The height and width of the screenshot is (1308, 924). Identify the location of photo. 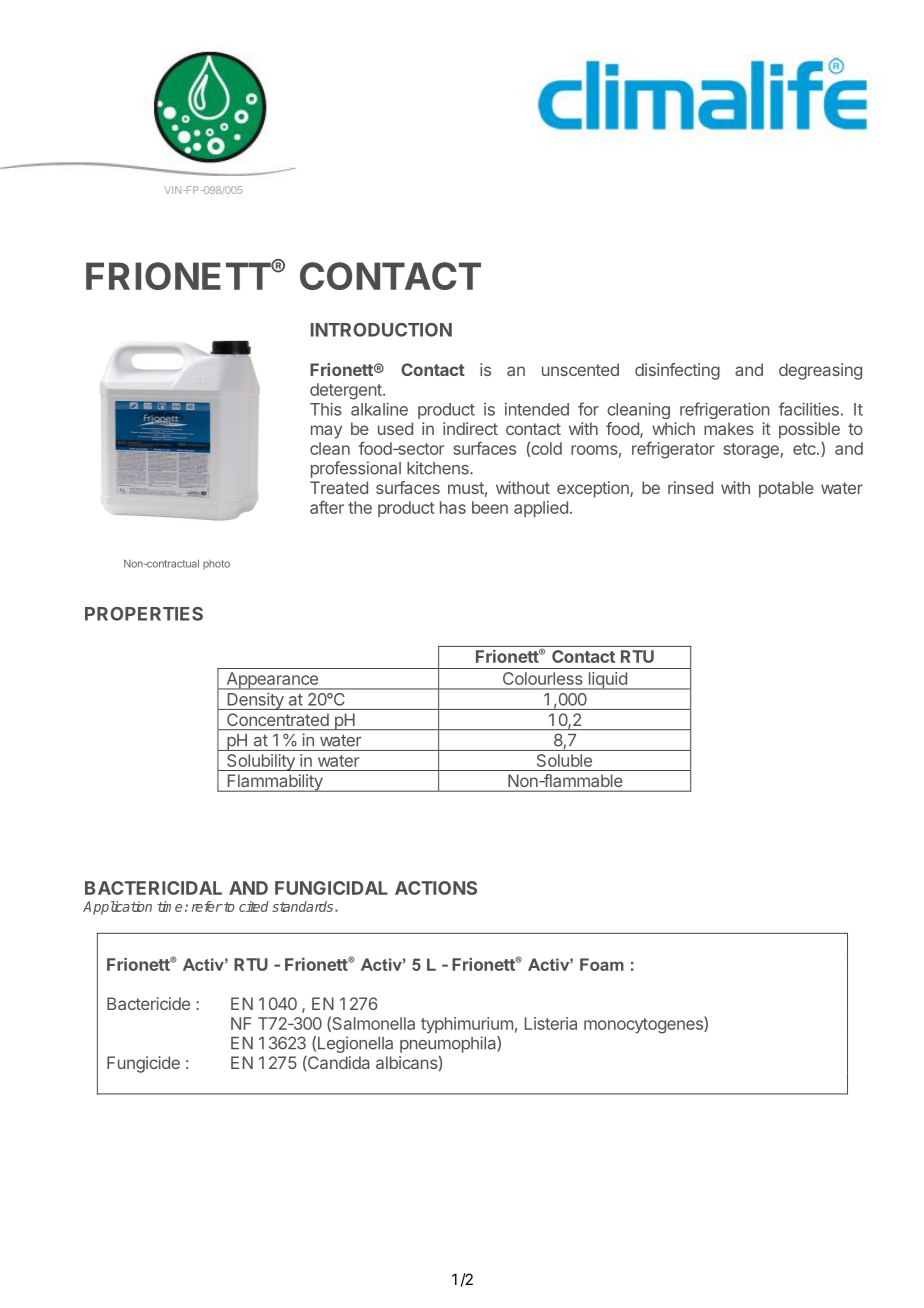
(216, 565).
